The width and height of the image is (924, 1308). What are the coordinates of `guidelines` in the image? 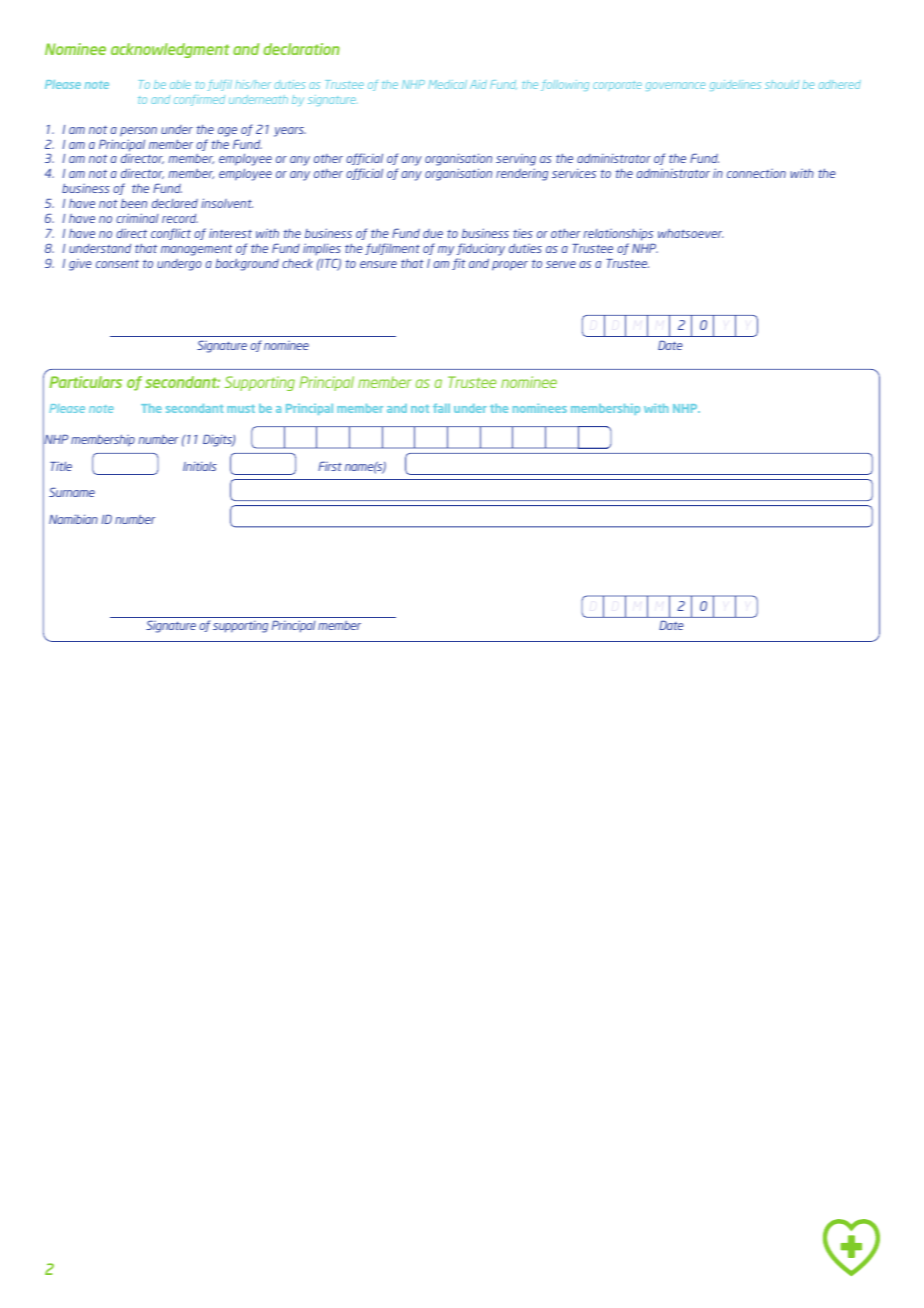 It's located at (735, 85).
